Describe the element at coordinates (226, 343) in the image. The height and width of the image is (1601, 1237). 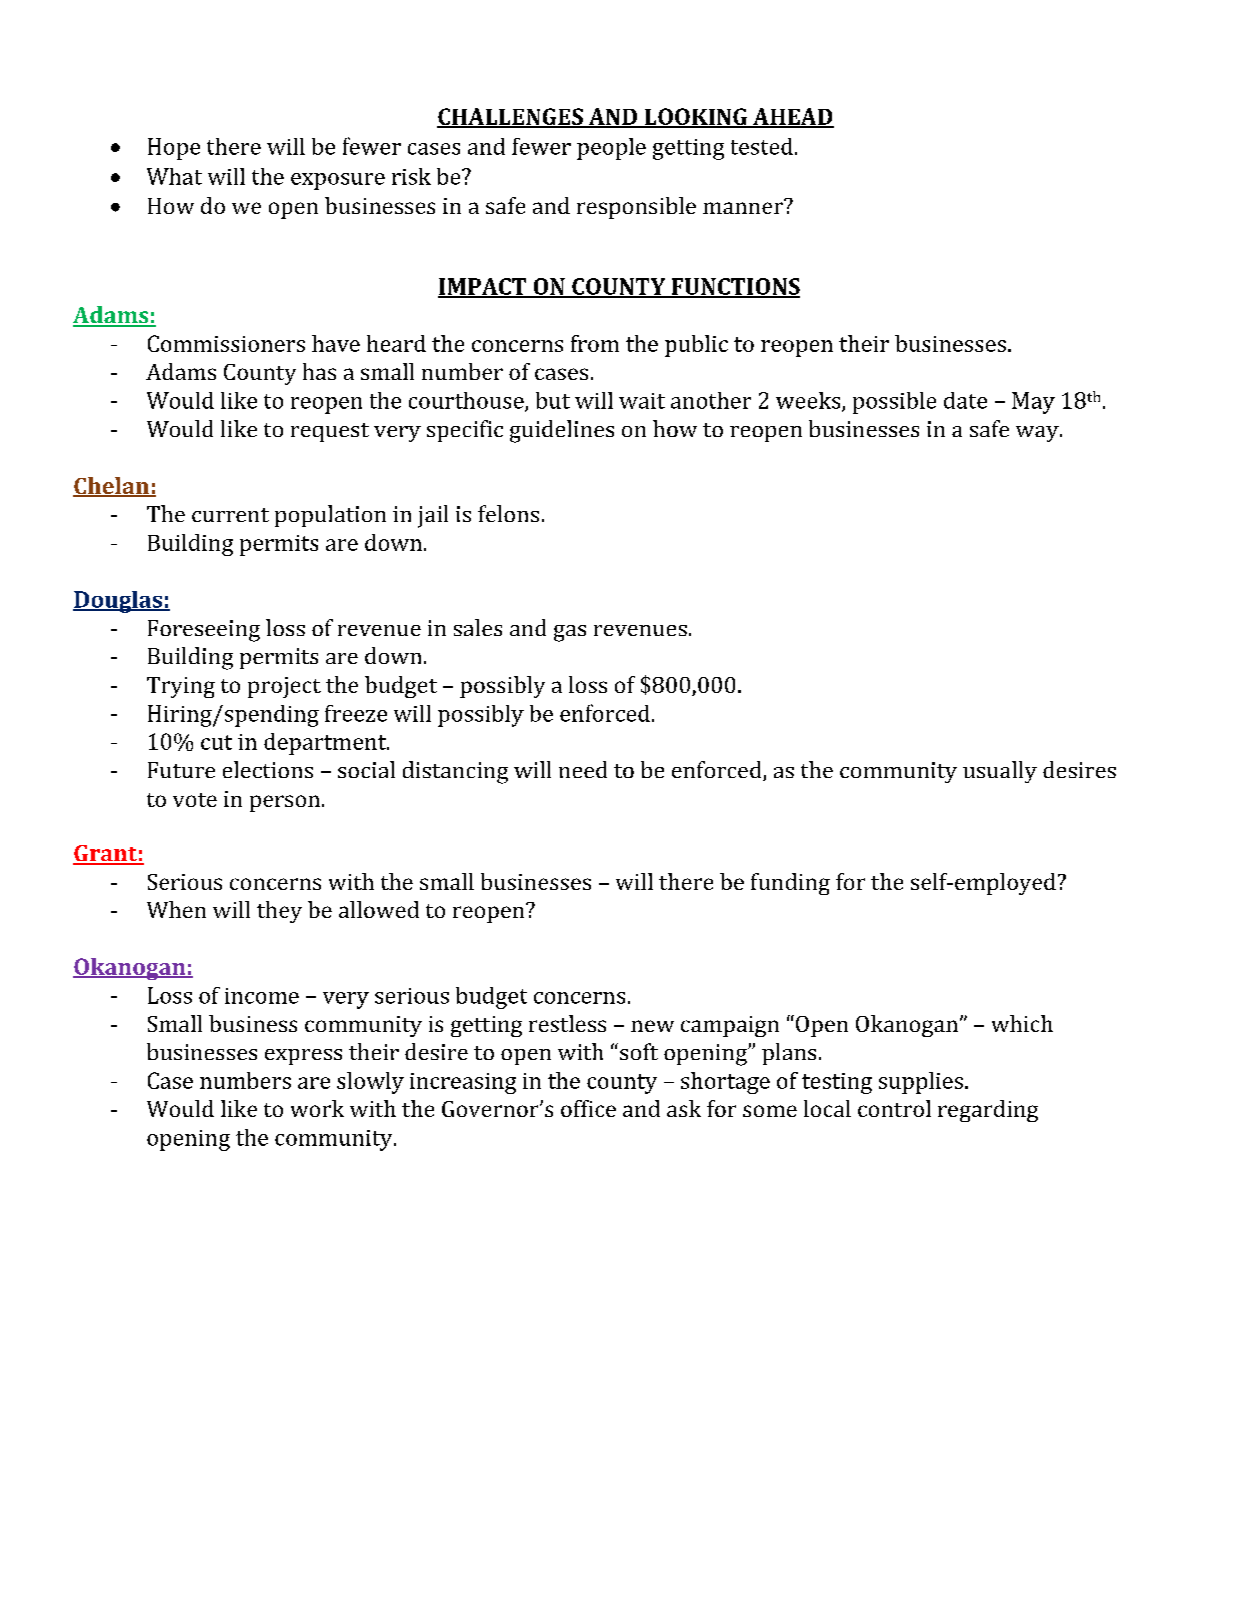
I see `Commissioners` at that location.
